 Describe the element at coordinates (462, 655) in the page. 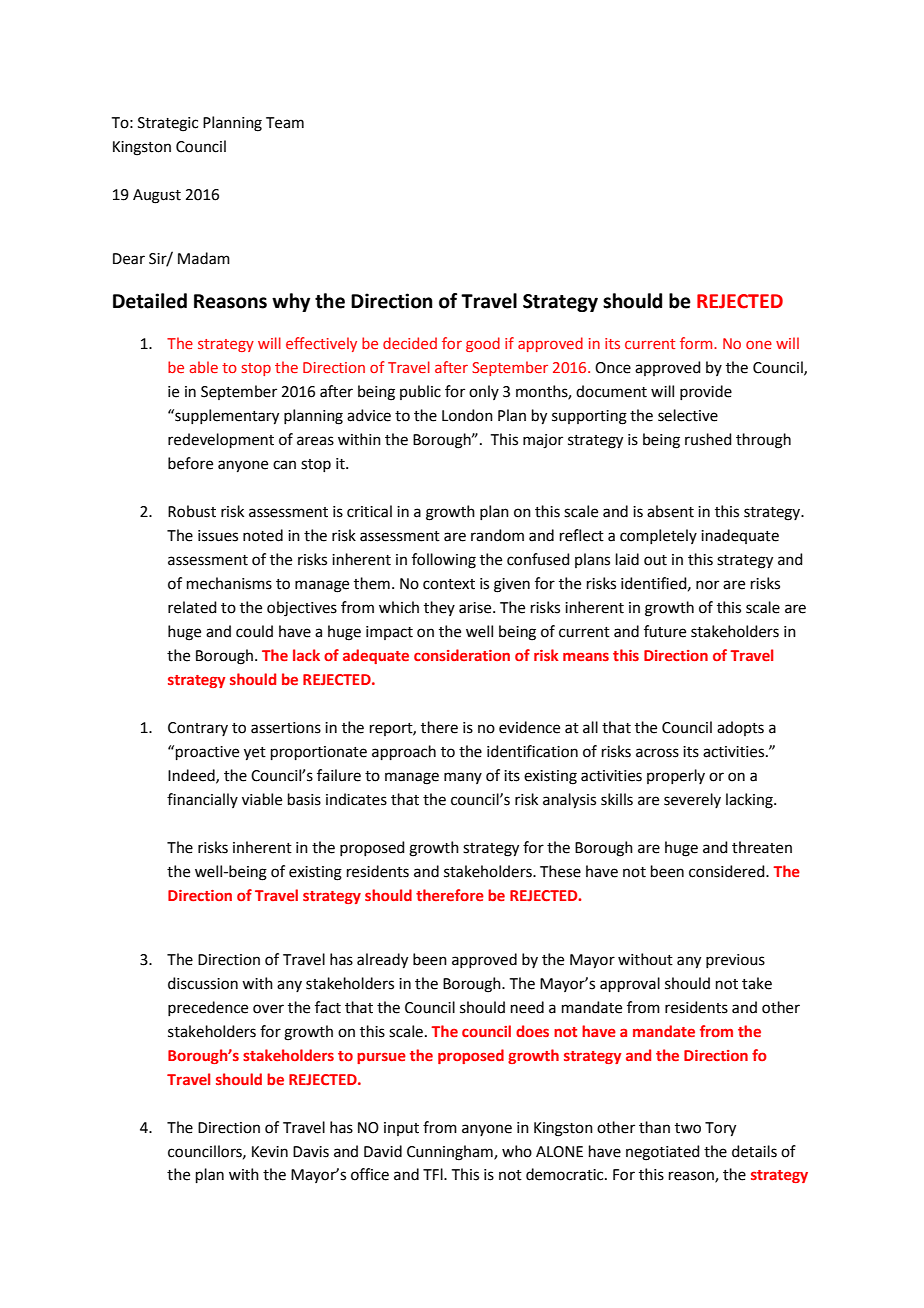

I see `consideration` at that location.
